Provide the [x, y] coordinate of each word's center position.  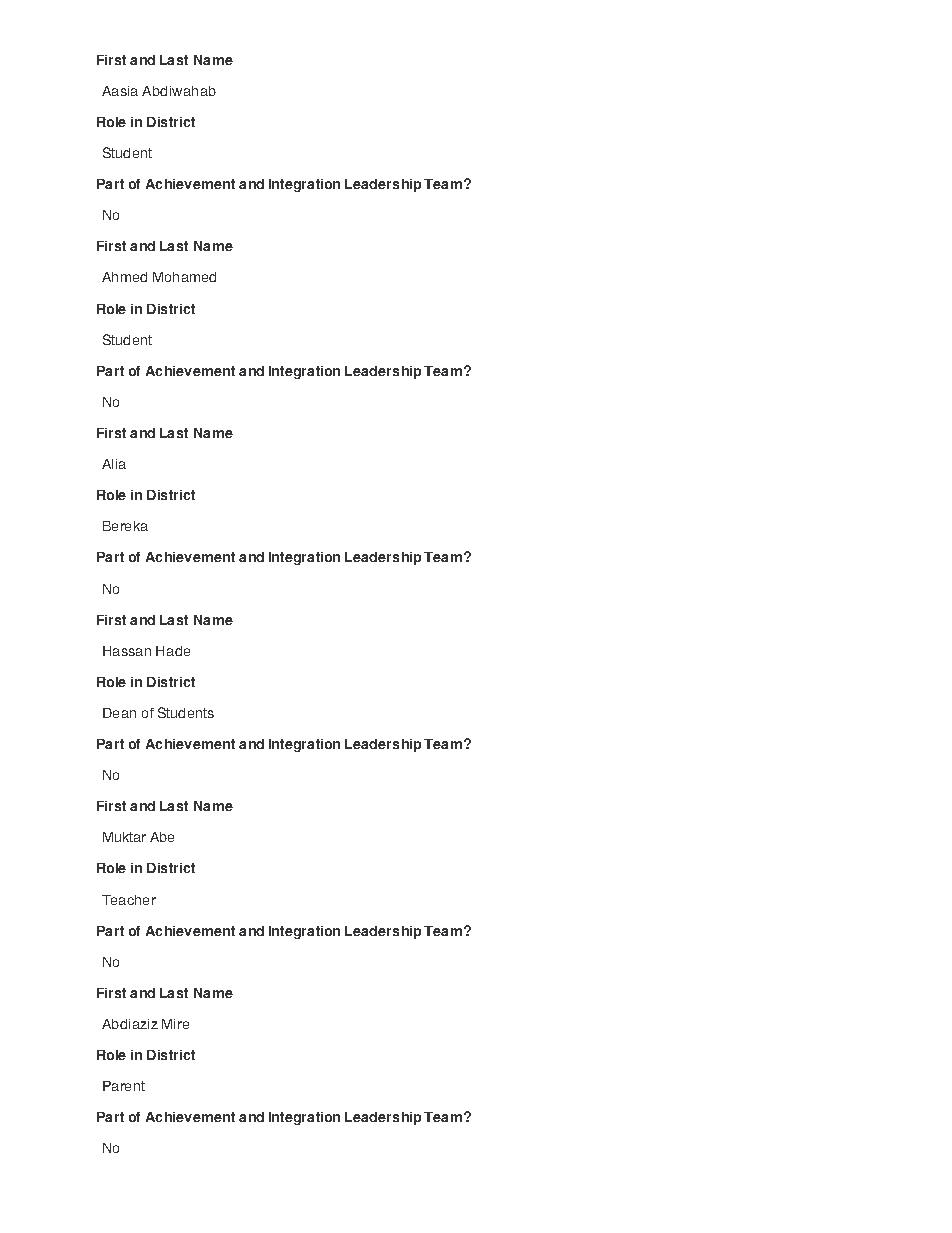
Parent [124, 1086]
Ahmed [124, 277]
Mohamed [184, 277]
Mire [175, 1024]
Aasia [120, 91]
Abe [162, 837]
